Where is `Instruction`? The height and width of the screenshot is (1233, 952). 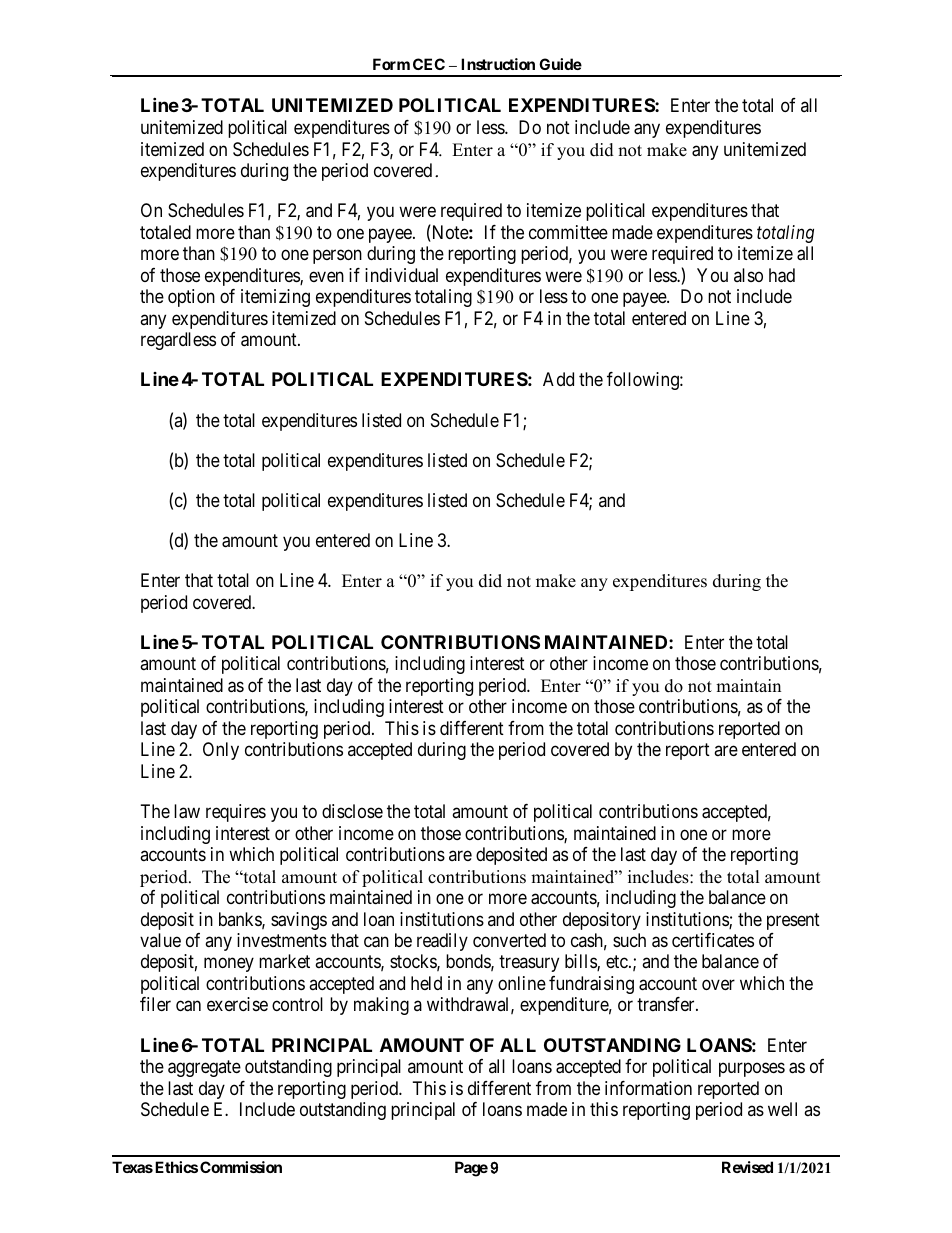 Instruction is located at coordinates (498, 64).
